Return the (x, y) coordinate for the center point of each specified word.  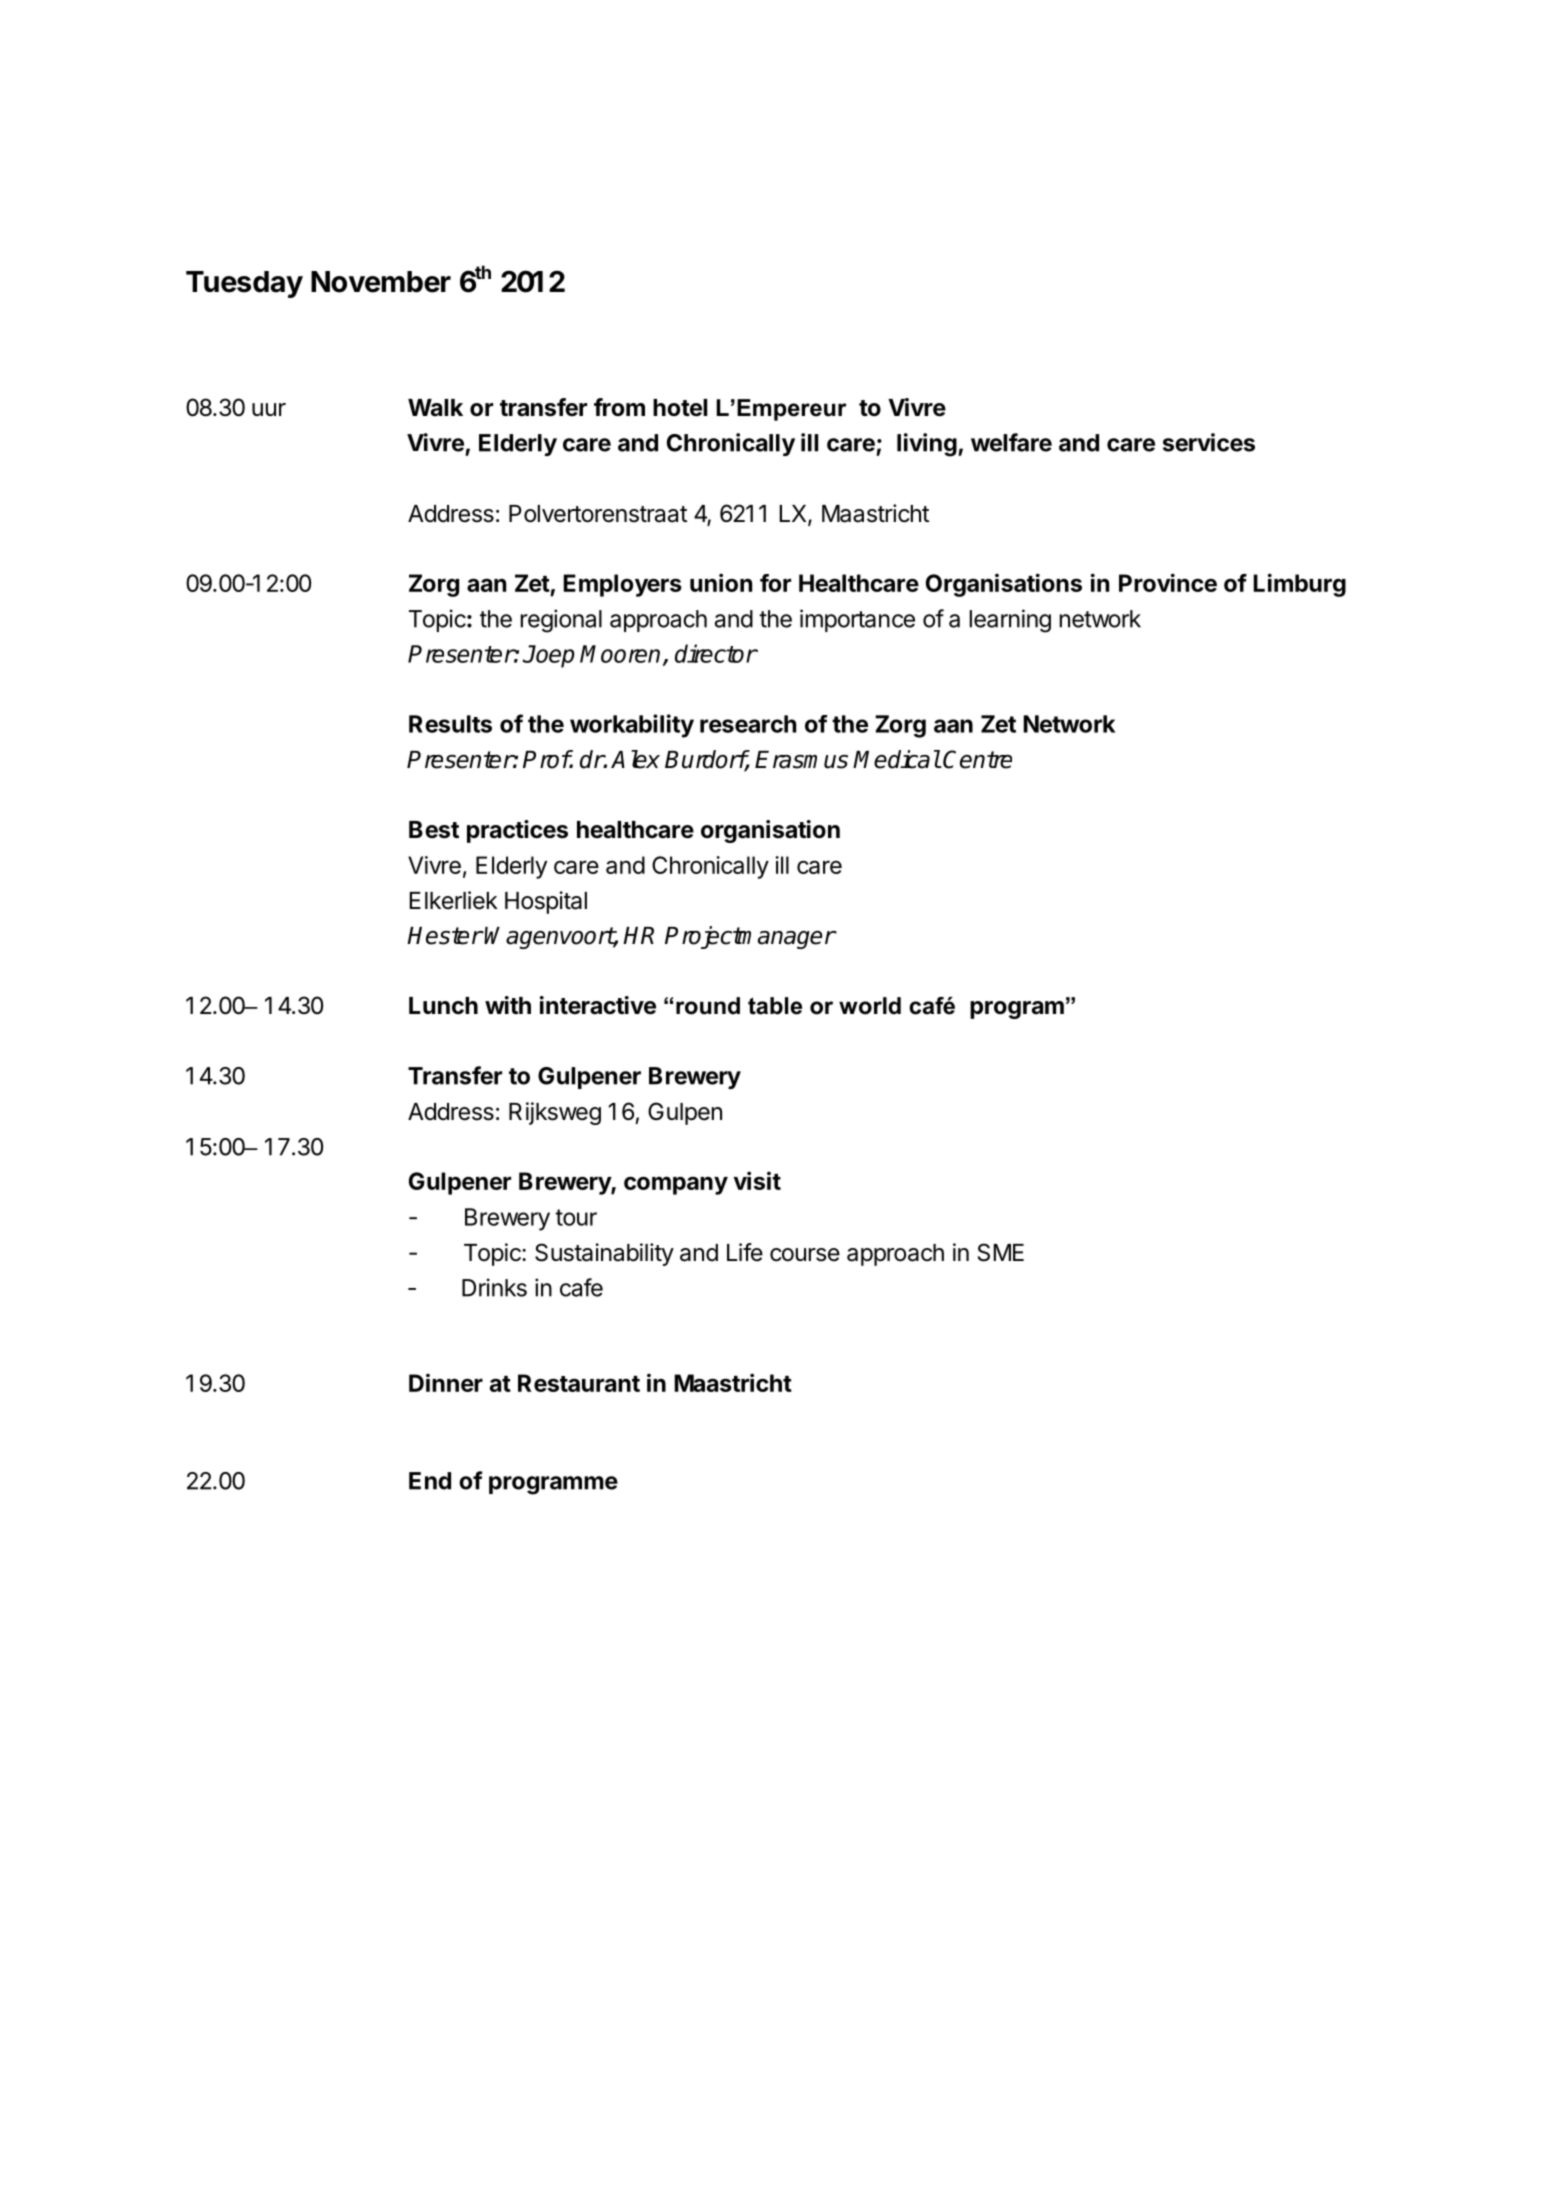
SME (1001, 1252)
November (381, 282)
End (430, 1481)
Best (434, 830)
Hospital (546, 902)
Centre (977, 759)
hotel (680, 408)
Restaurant (579, 1383)
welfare (1011, 442)
